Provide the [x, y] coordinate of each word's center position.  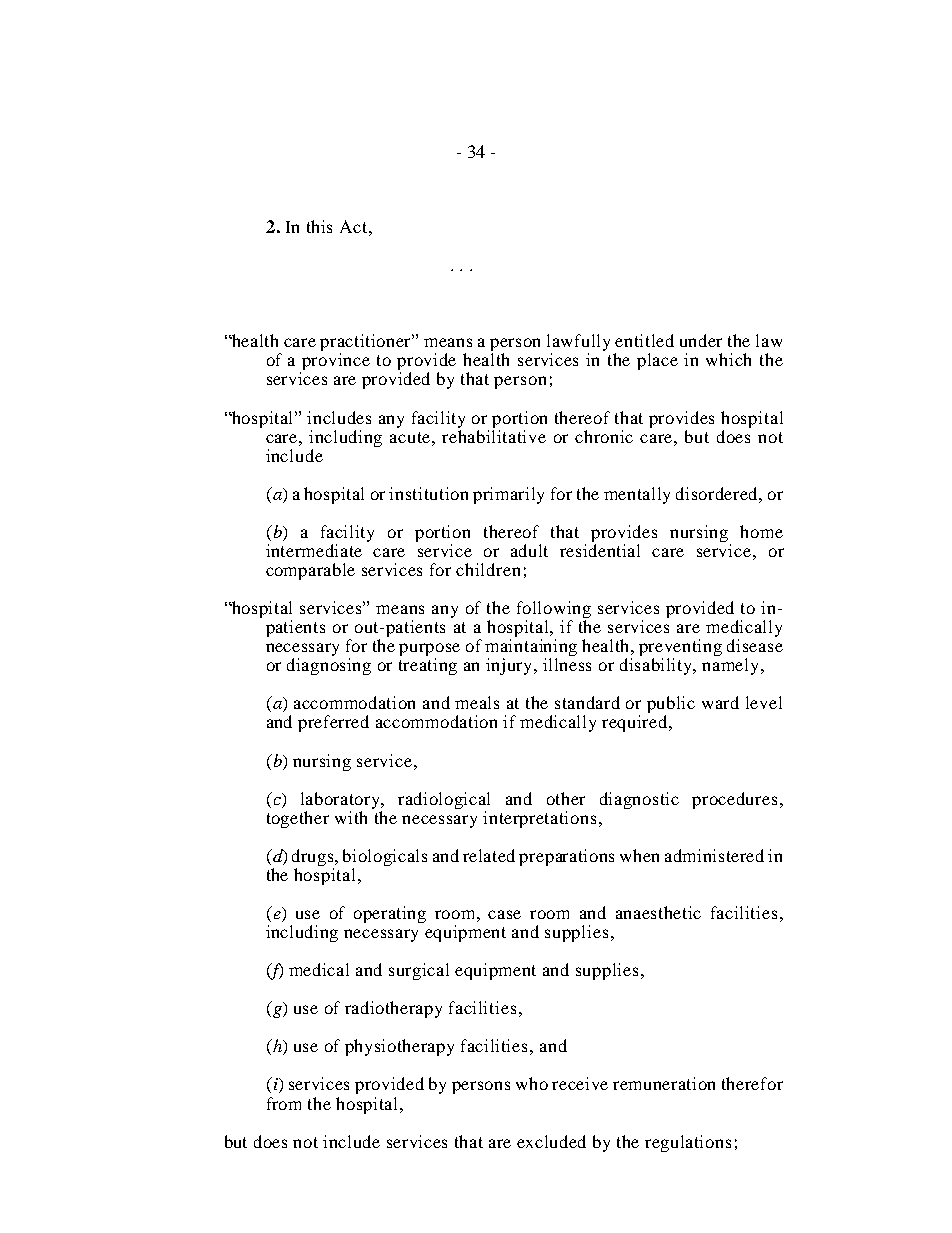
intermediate [314, 550]
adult [529, 550]
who [532, 1083]
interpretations [539, 819]
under [701, 340]
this [319, 226]
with [351, 817]
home [761, 531]
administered [714, 855]
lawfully [578, 344]
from [284, 1103]
